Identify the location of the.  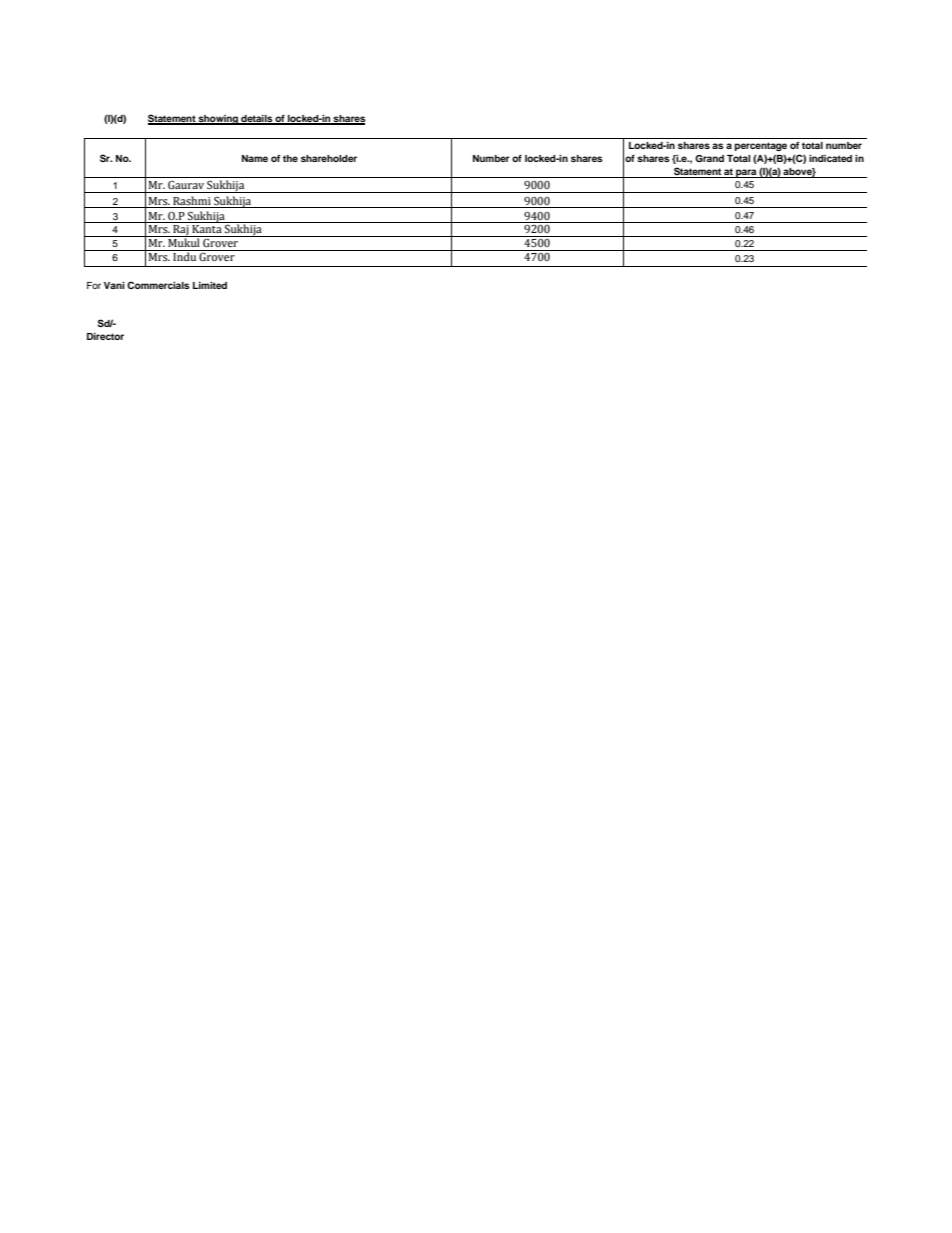
(290, 158).
